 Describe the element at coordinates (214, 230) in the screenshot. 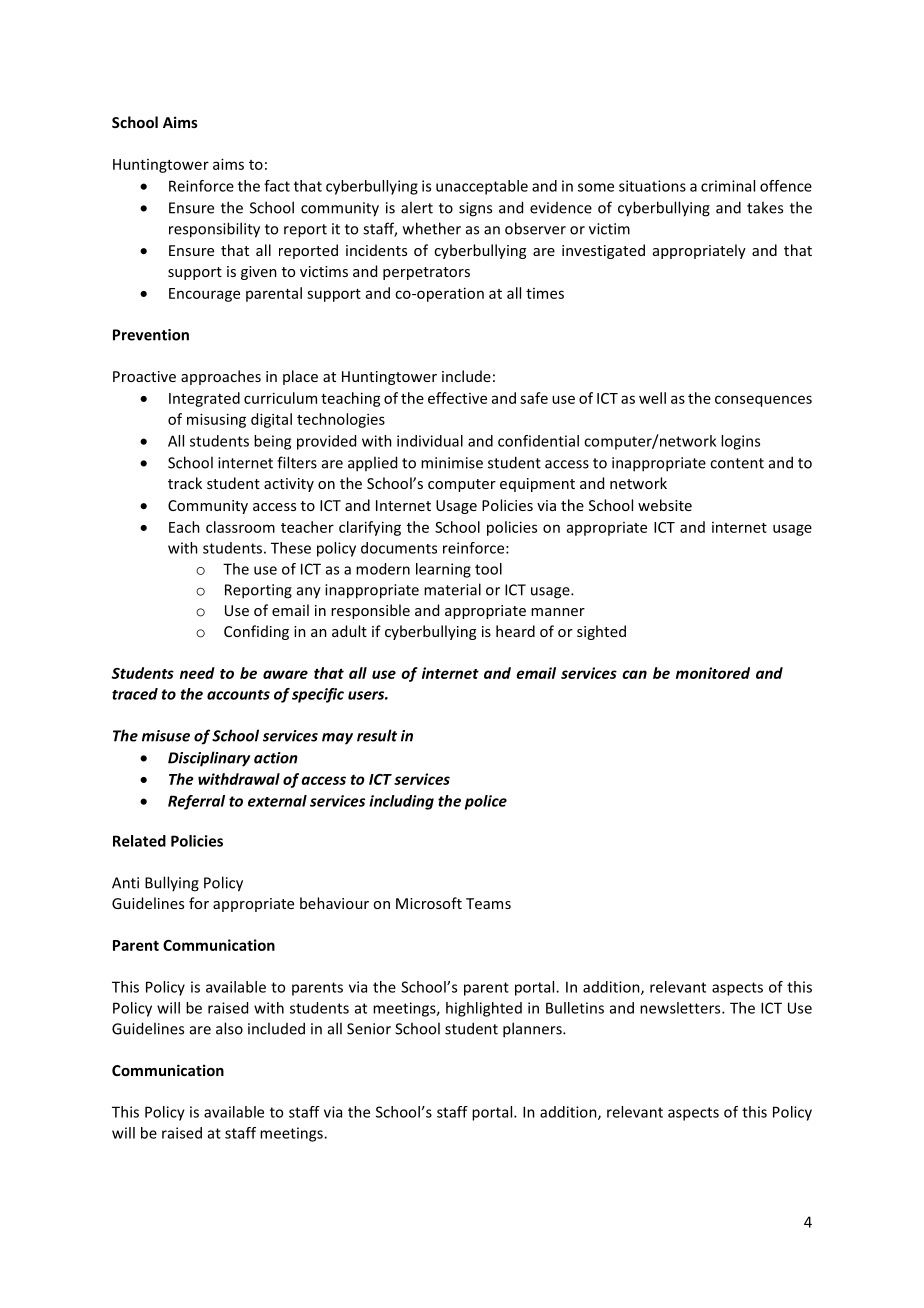

I see `responsibility` at that location.
